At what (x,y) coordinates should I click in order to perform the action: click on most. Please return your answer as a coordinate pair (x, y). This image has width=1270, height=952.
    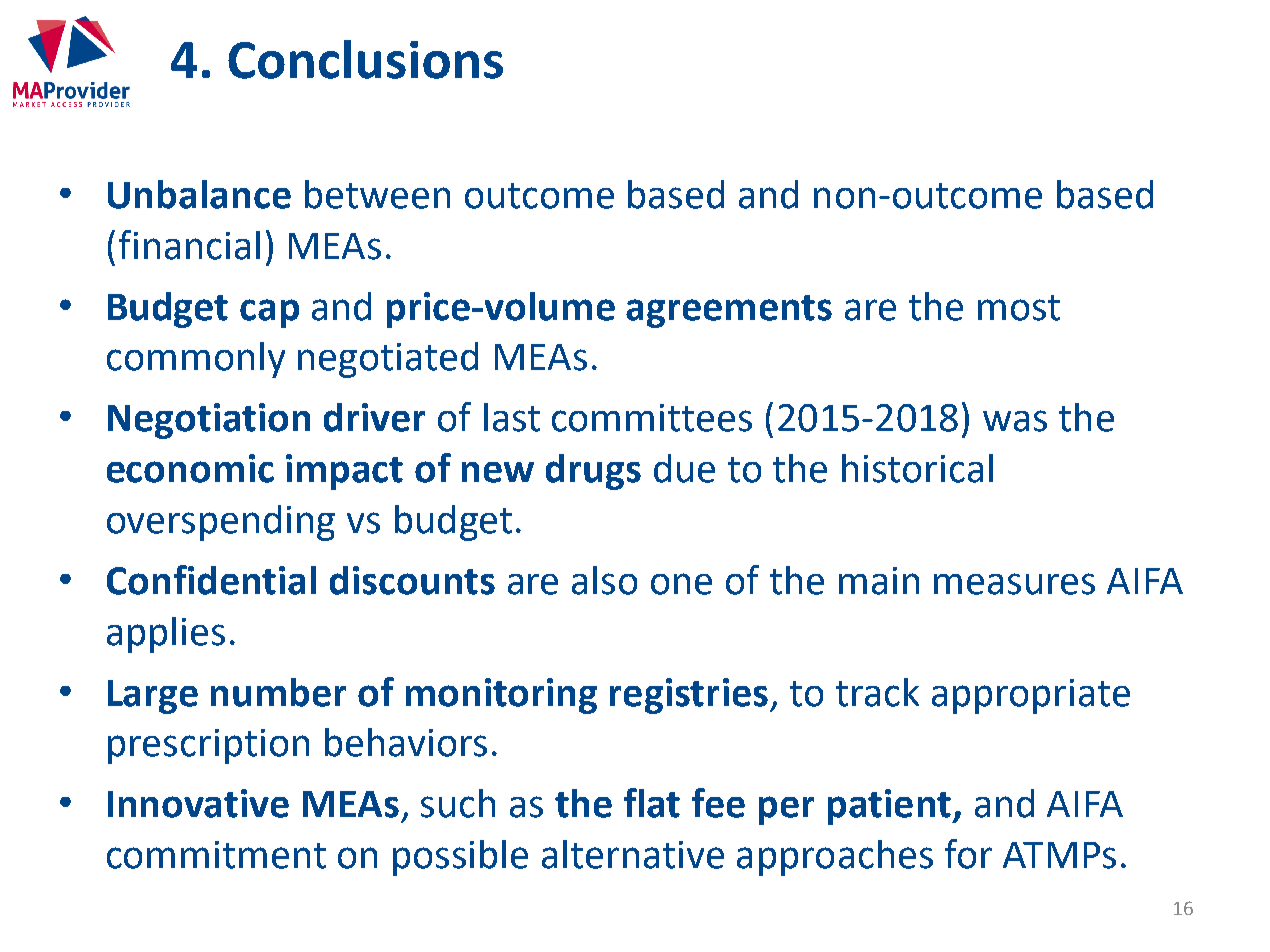
    Looking at the image, I should click on (1019, 308).
